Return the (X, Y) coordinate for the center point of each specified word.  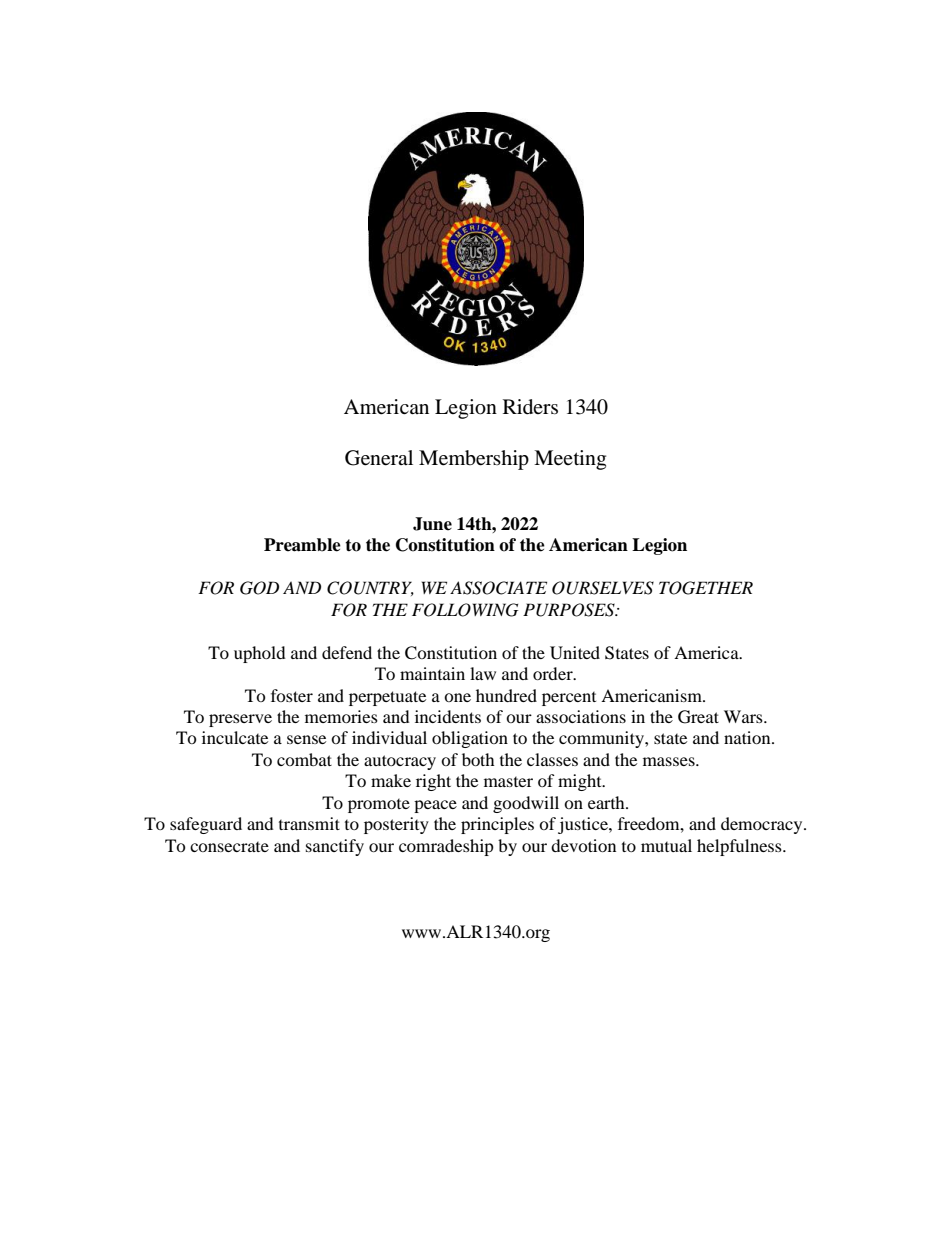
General (379, 458)
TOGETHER (706, 588)
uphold (260, 654)
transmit (309, 823)
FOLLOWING (465, 610)
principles (497, 825)
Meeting (570, 460)
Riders (530, 407)
